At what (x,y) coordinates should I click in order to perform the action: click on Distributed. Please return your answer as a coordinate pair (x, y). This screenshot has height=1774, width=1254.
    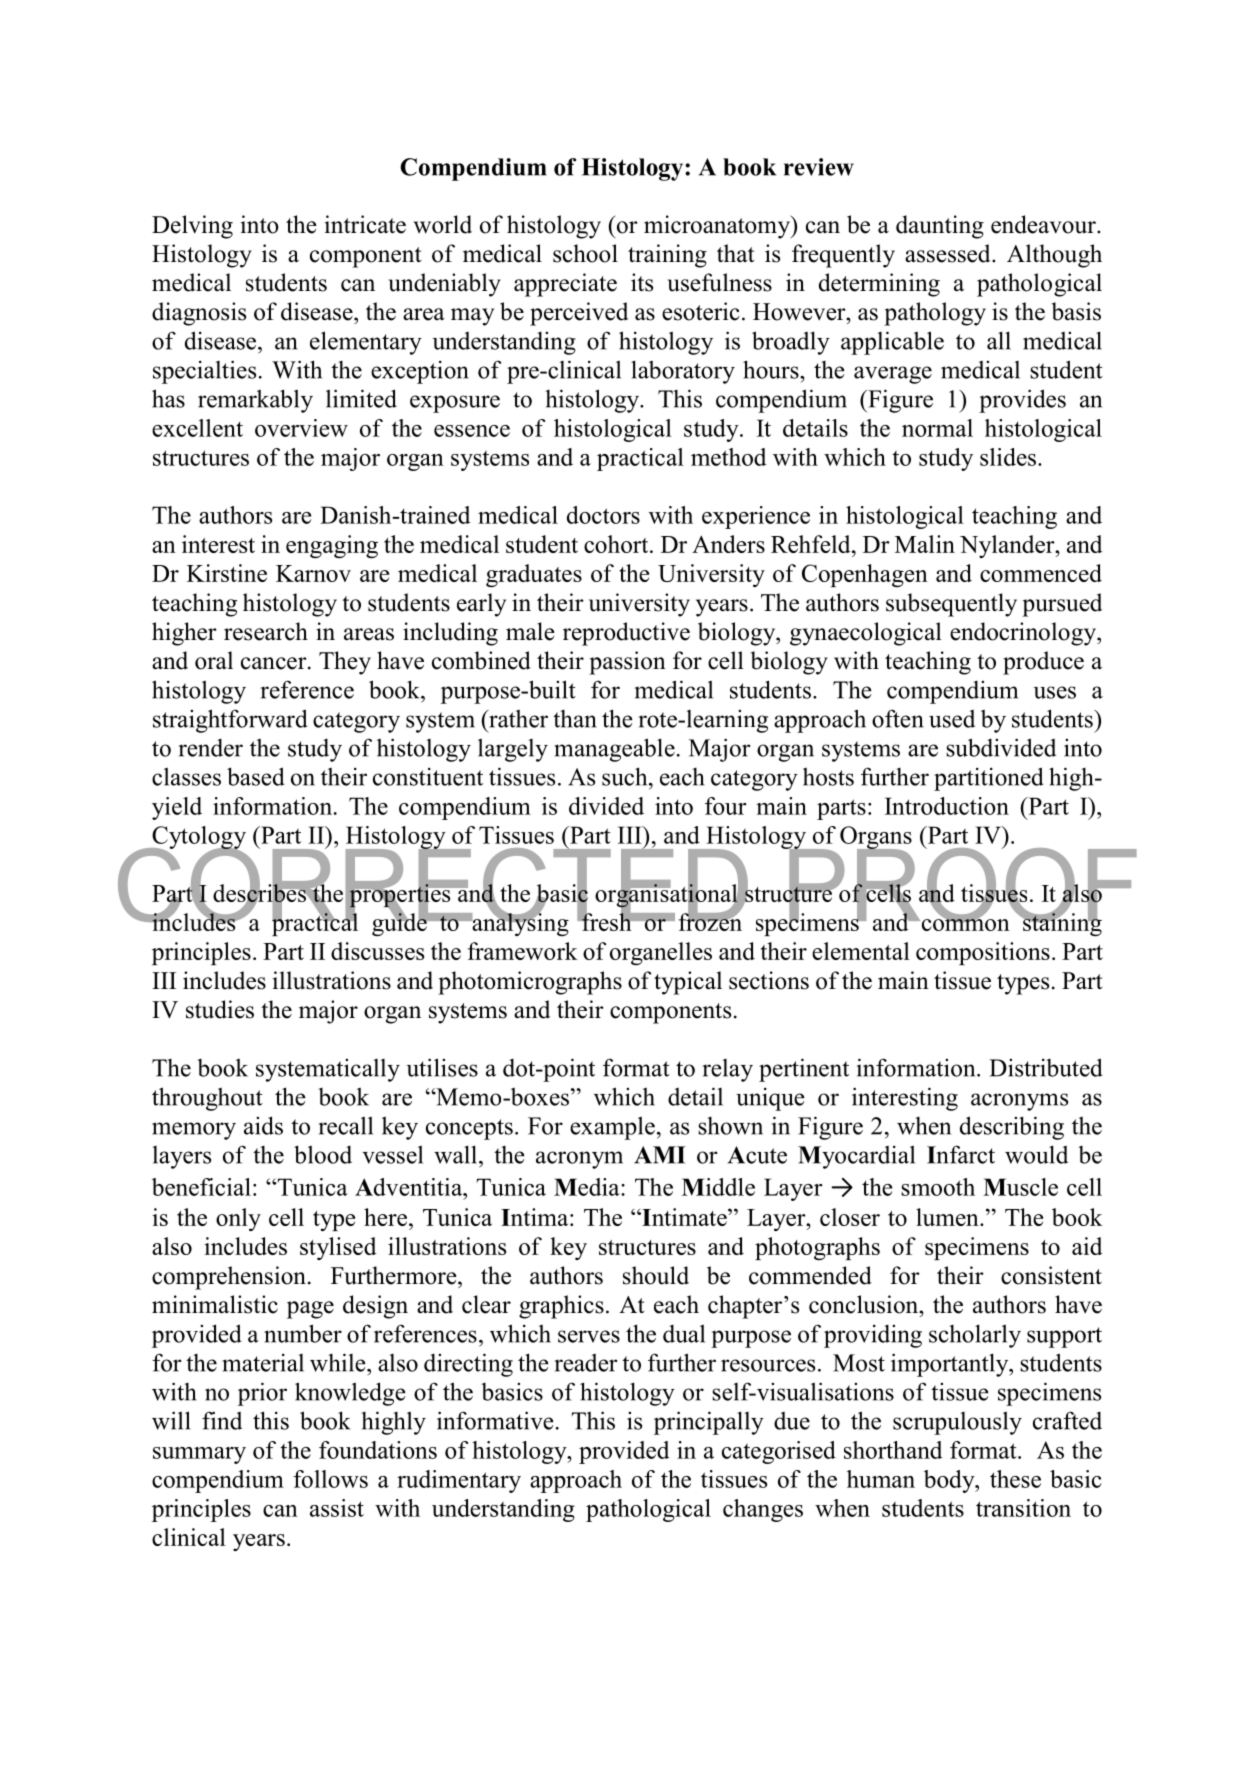
    Looking at the image, I should click on (1046, 1067).
